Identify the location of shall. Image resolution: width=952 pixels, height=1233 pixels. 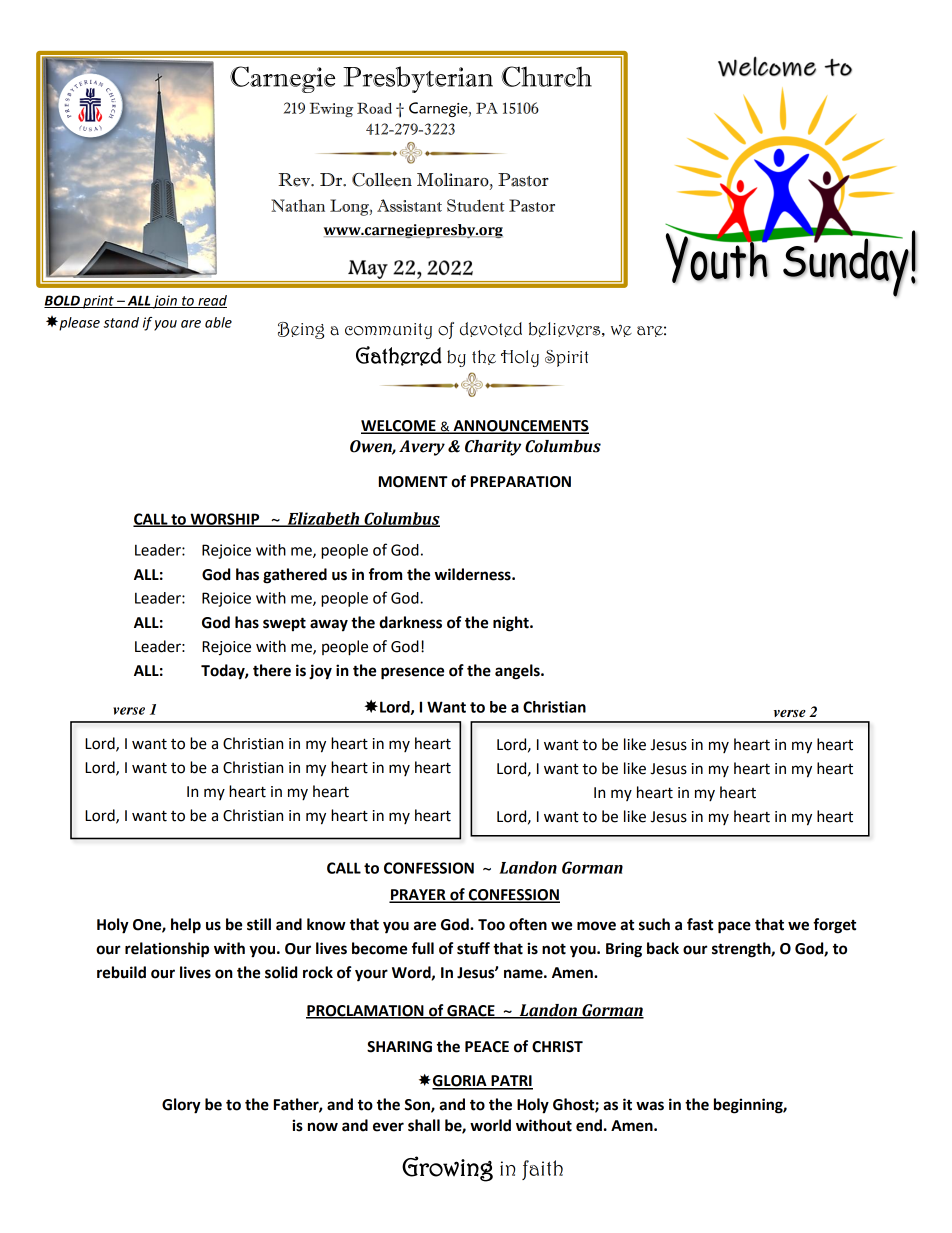
(424, 1125).
